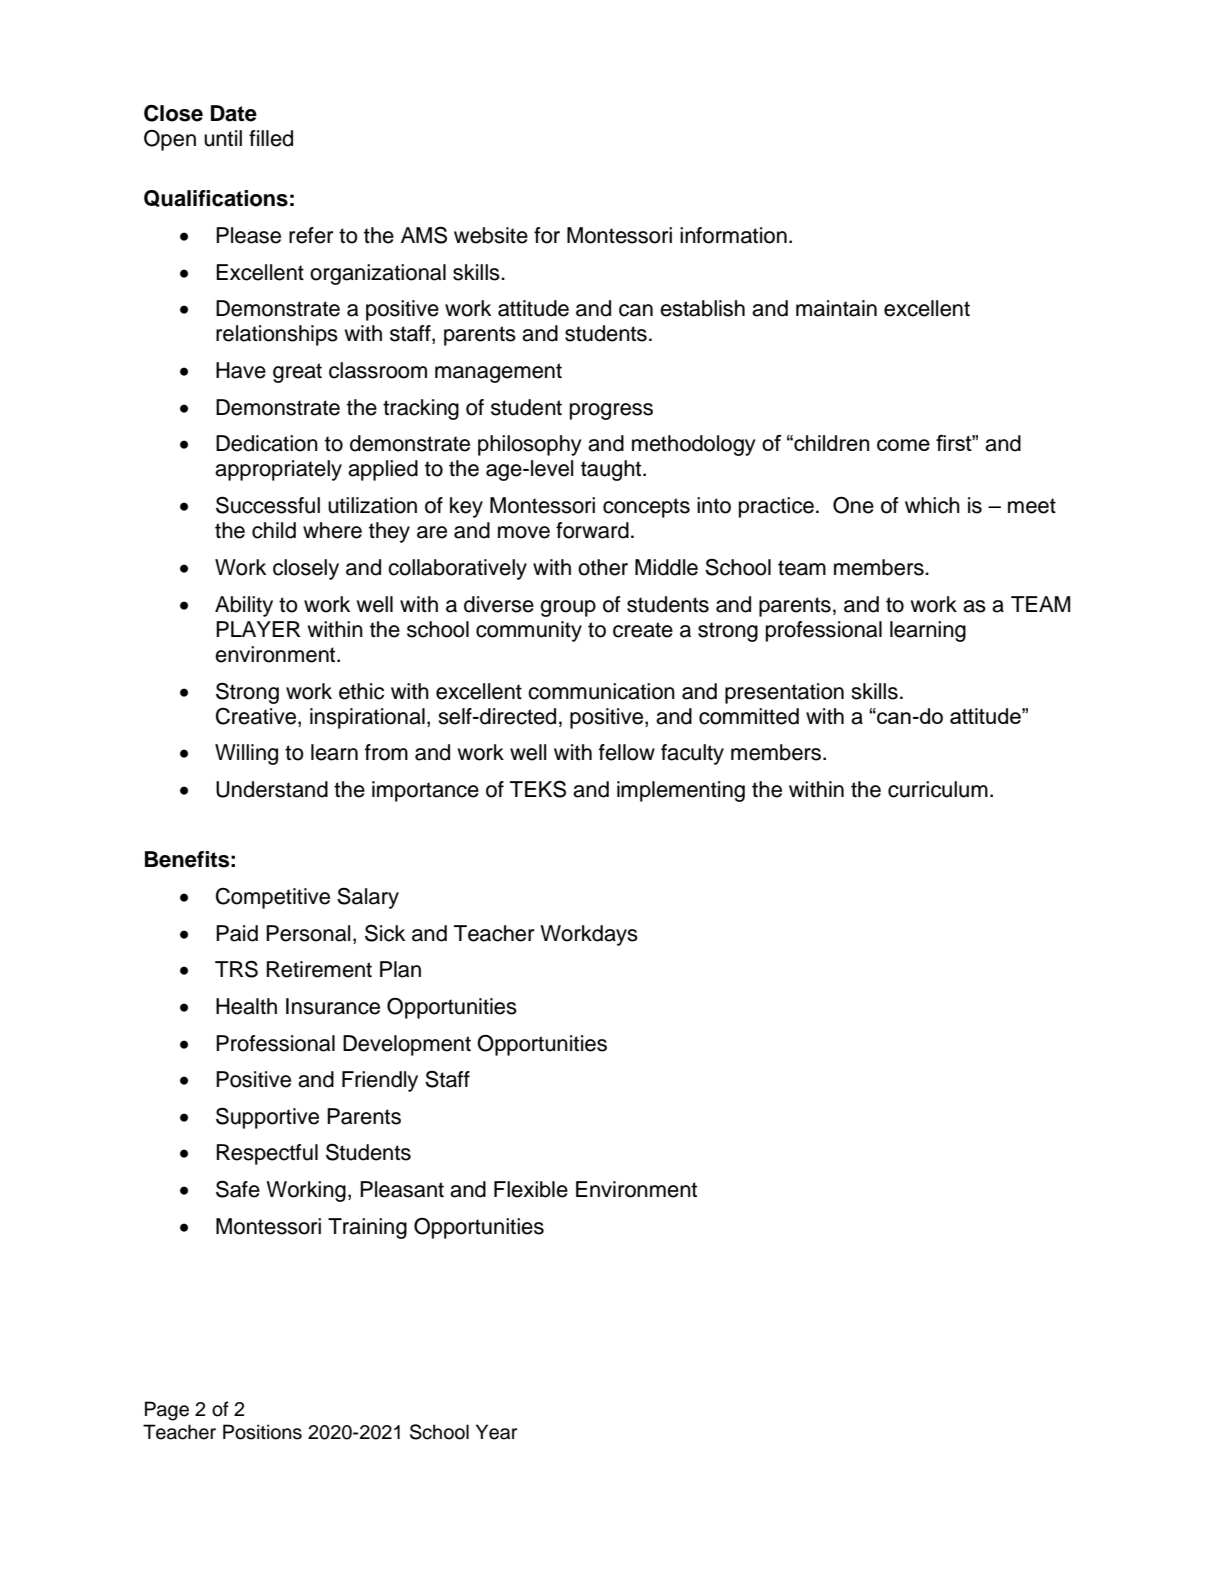  What do you see at coordinates (271, 138) in the image?
I see `filled` at bounding box center [271, 138].
